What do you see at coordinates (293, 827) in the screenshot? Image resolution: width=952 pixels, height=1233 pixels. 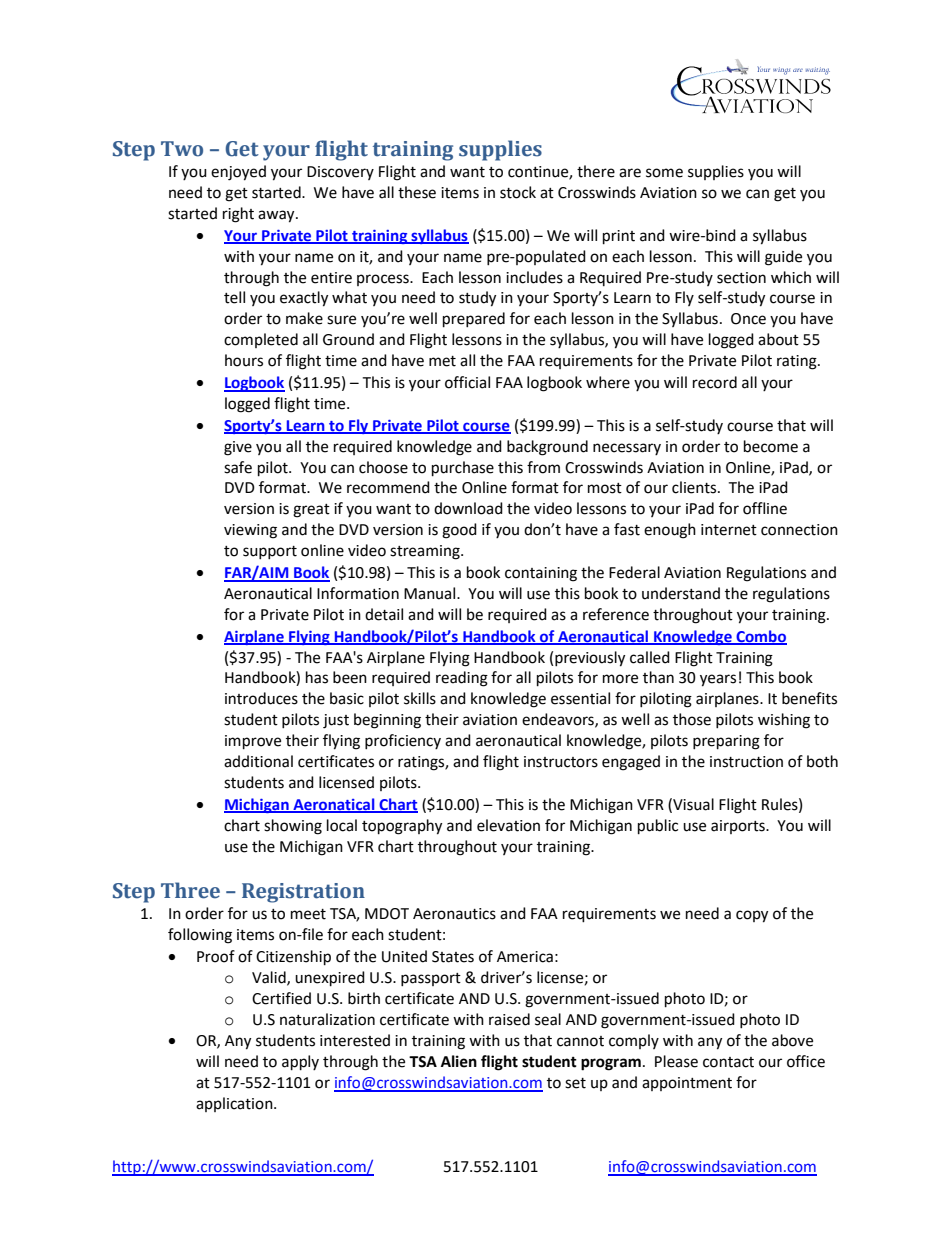 I see `showing` at bounding box center [293, 827].
